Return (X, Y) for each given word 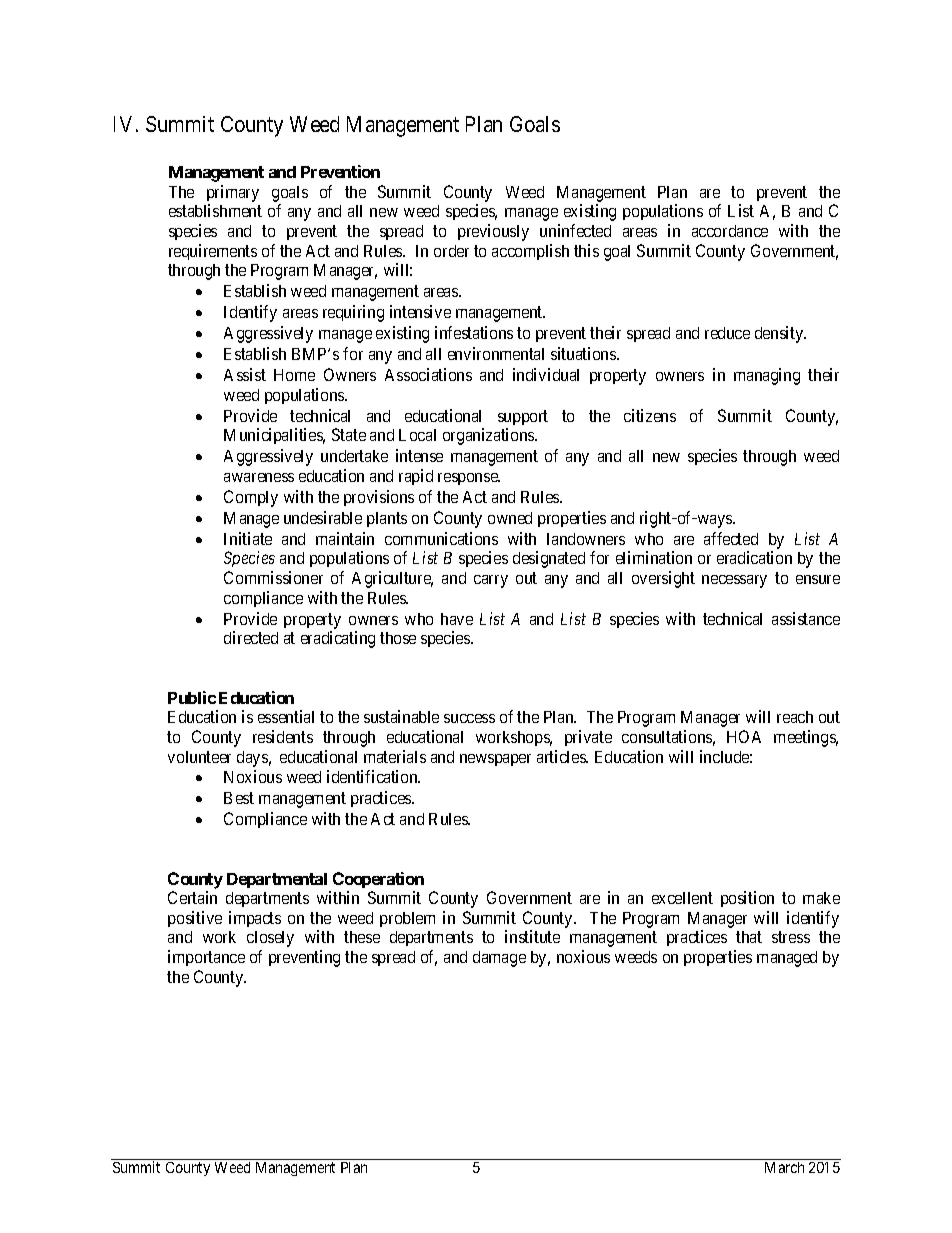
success (469, 718)
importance (206, 958)
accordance (730, 231)
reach (795, 717)
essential (286, 716)
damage (499, 959)
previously (493, 232)
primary (233, 193)
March (784, 1167)
